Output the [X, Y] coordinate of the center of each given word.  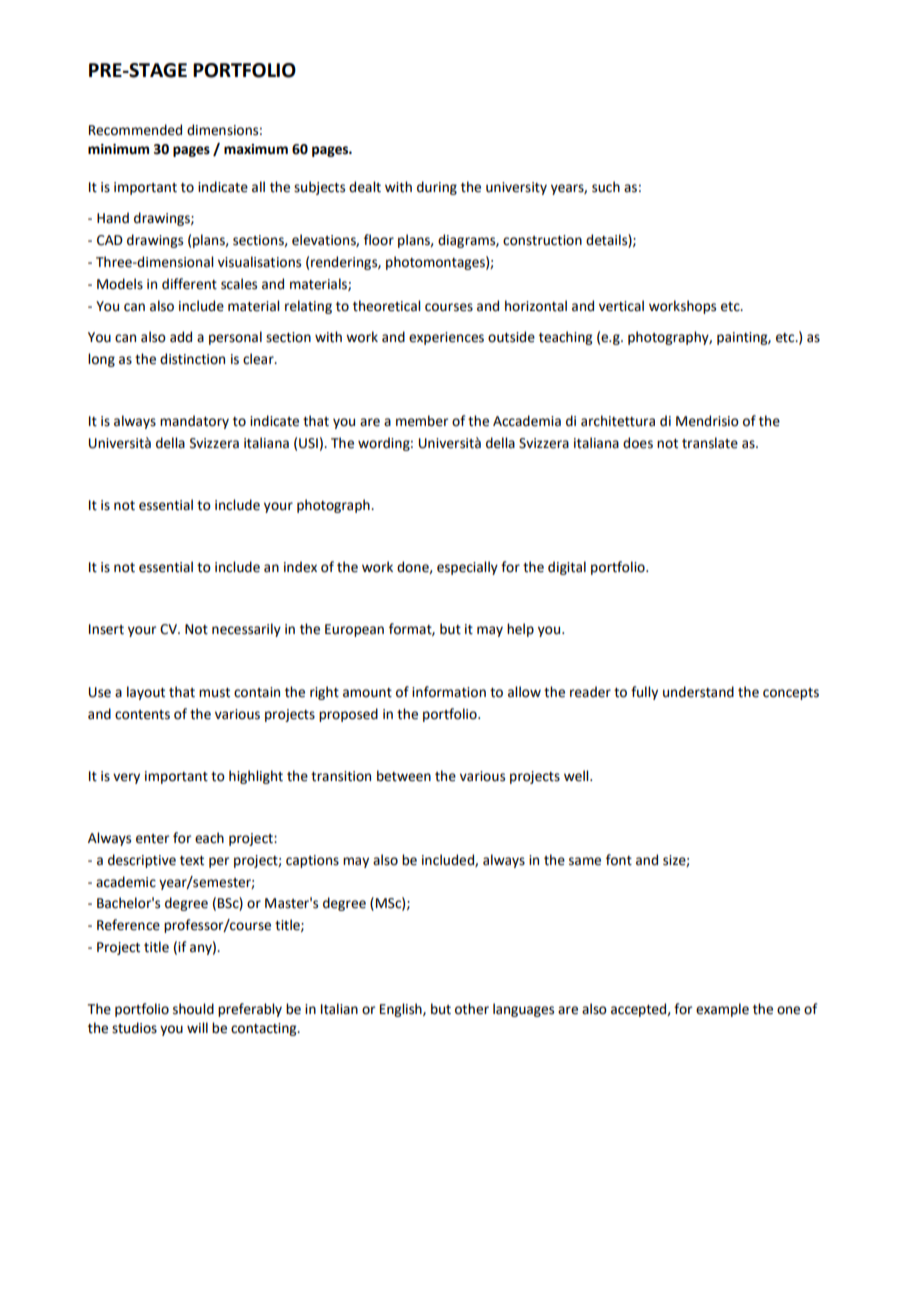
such [606, 187]
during [437, 188]
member [422, 421]
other [472, 1009]
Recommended [135, 130]
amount [367, 693]
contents [142, 715]
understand [698, 692]
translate [710, 443]
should [193, 1009]
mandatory [194, 422]
